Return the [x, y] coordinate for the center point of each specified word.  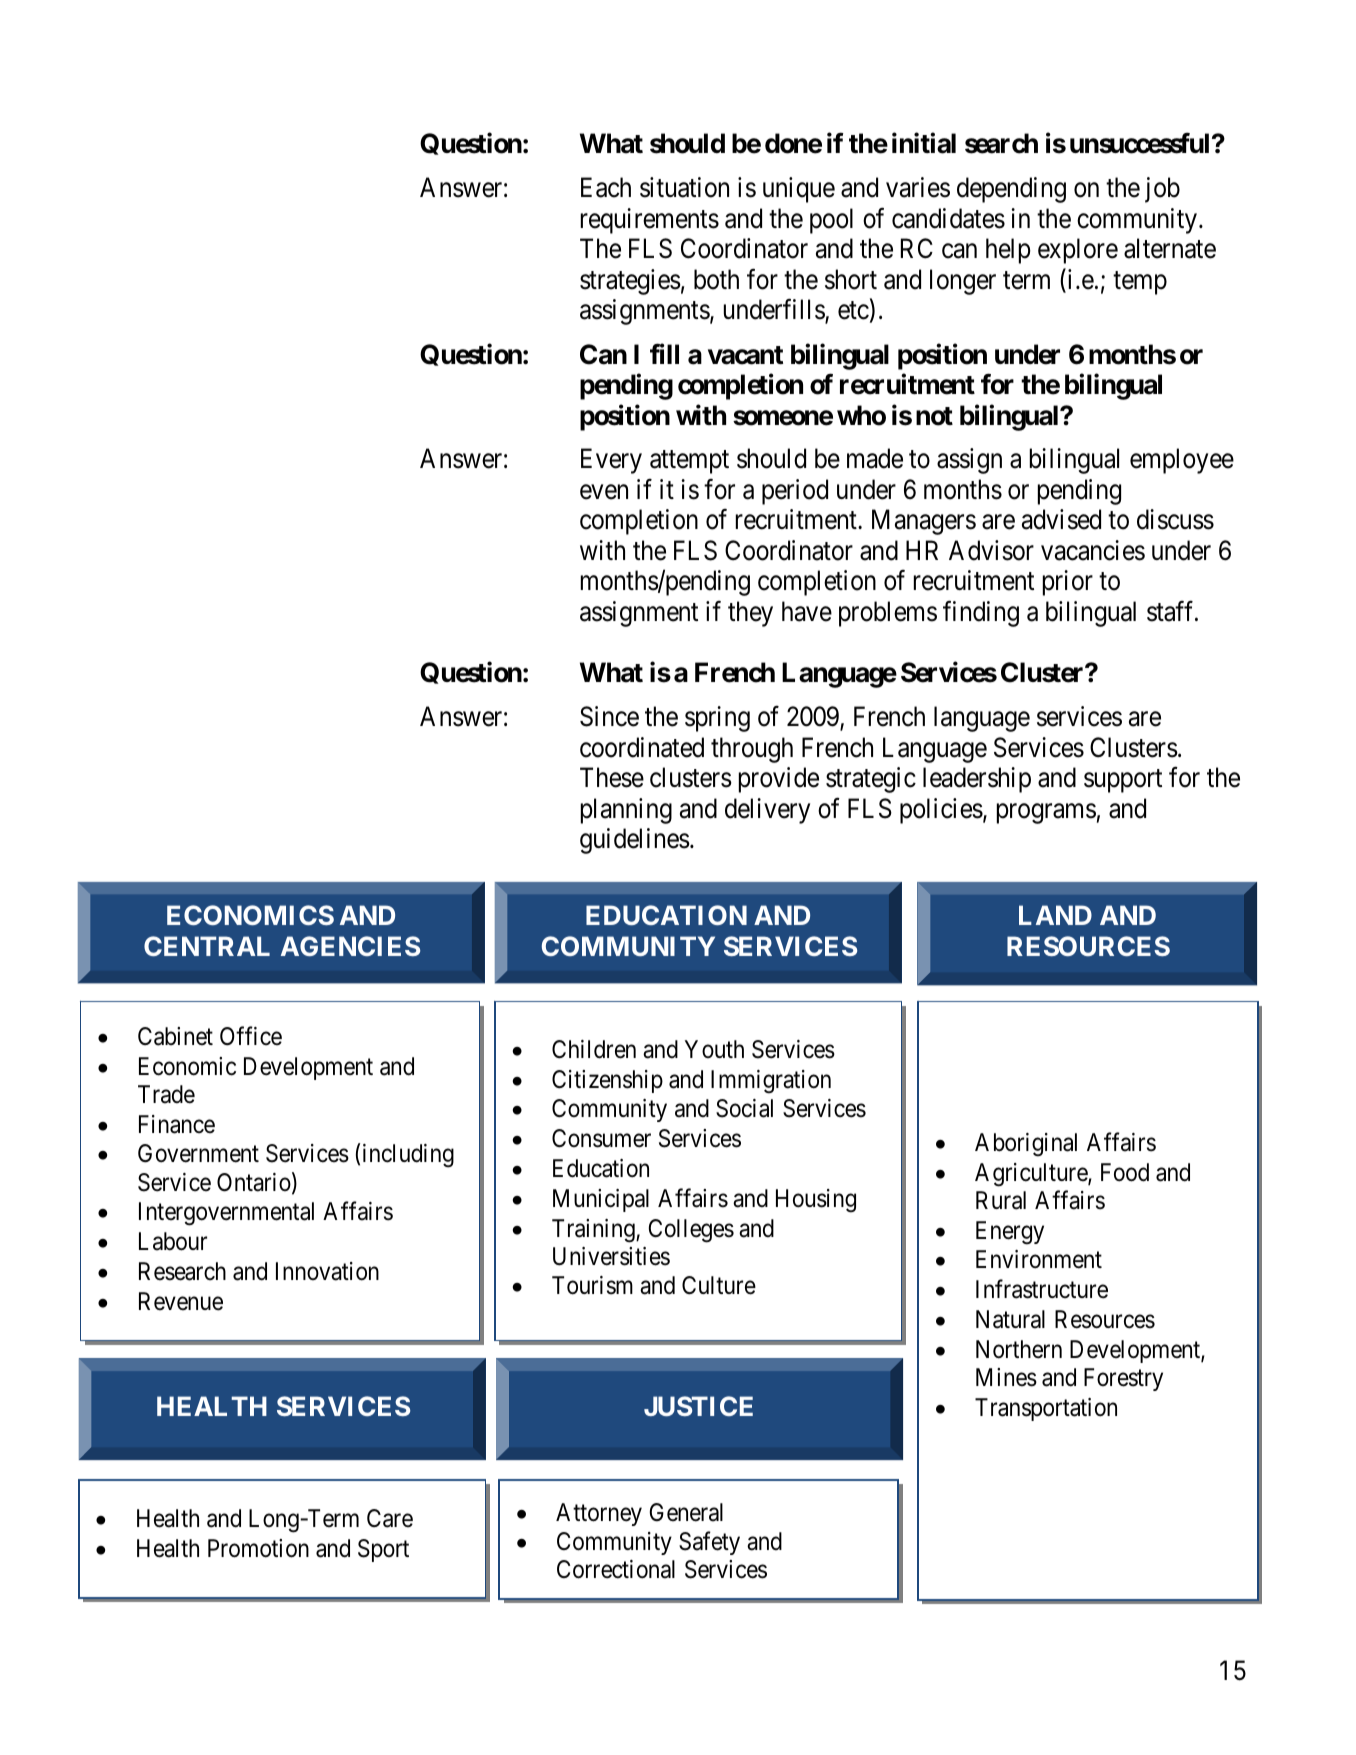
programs [1046, 814]
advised [1061, 519]
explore [1078, 251]
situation [684, 187]
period [795, 492]
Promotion [258, 1548]
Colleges [691, 1231]
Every [611, 461]
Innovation [327, 1271]
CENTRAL [207, 946]
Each [606, 187]
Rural [1001, 1200]
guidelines [635, 841]
